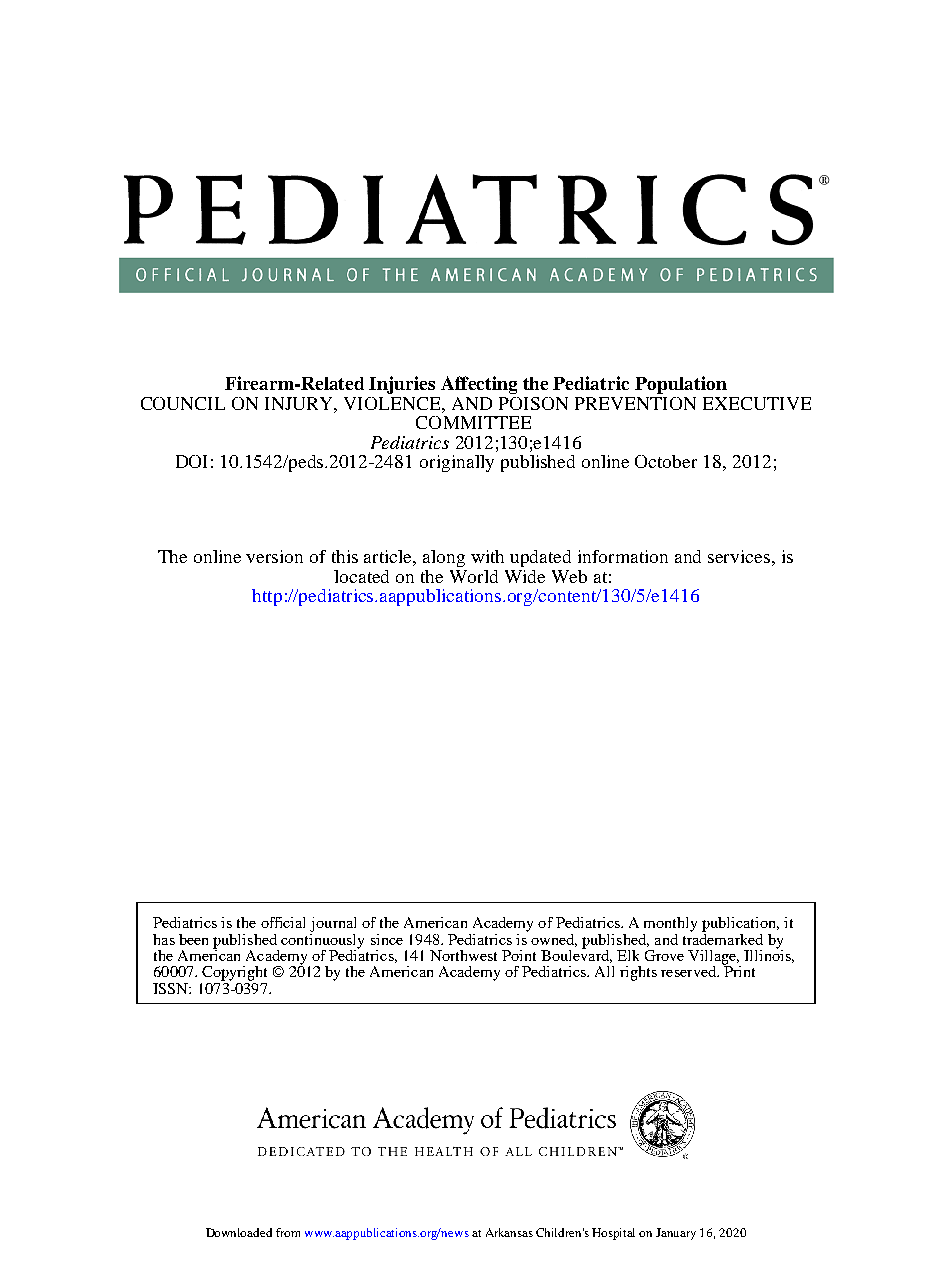  What do you see at coordinates (509, 1232) in the screenshot?
I see `Arkansas` at bounding box center [509, 1232].
